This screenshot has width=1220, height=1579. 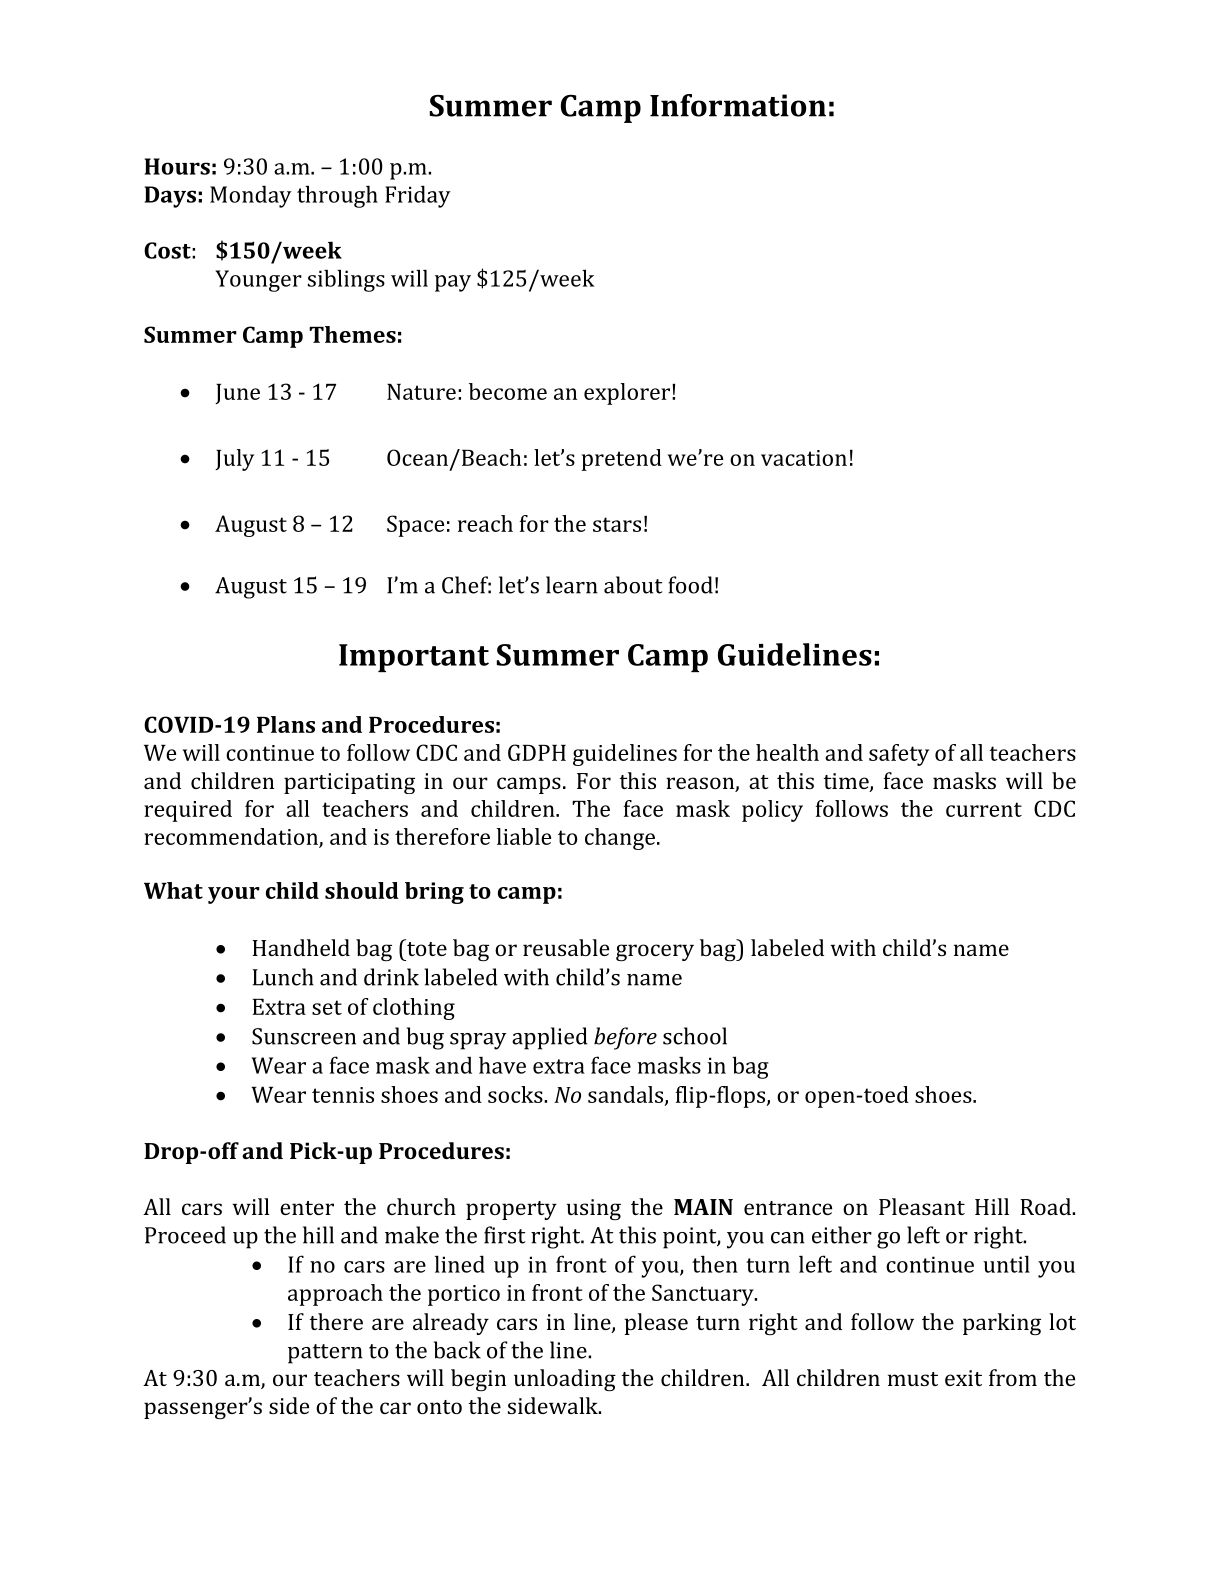 I want to click on pattern, so click(x=325, y=1354).
